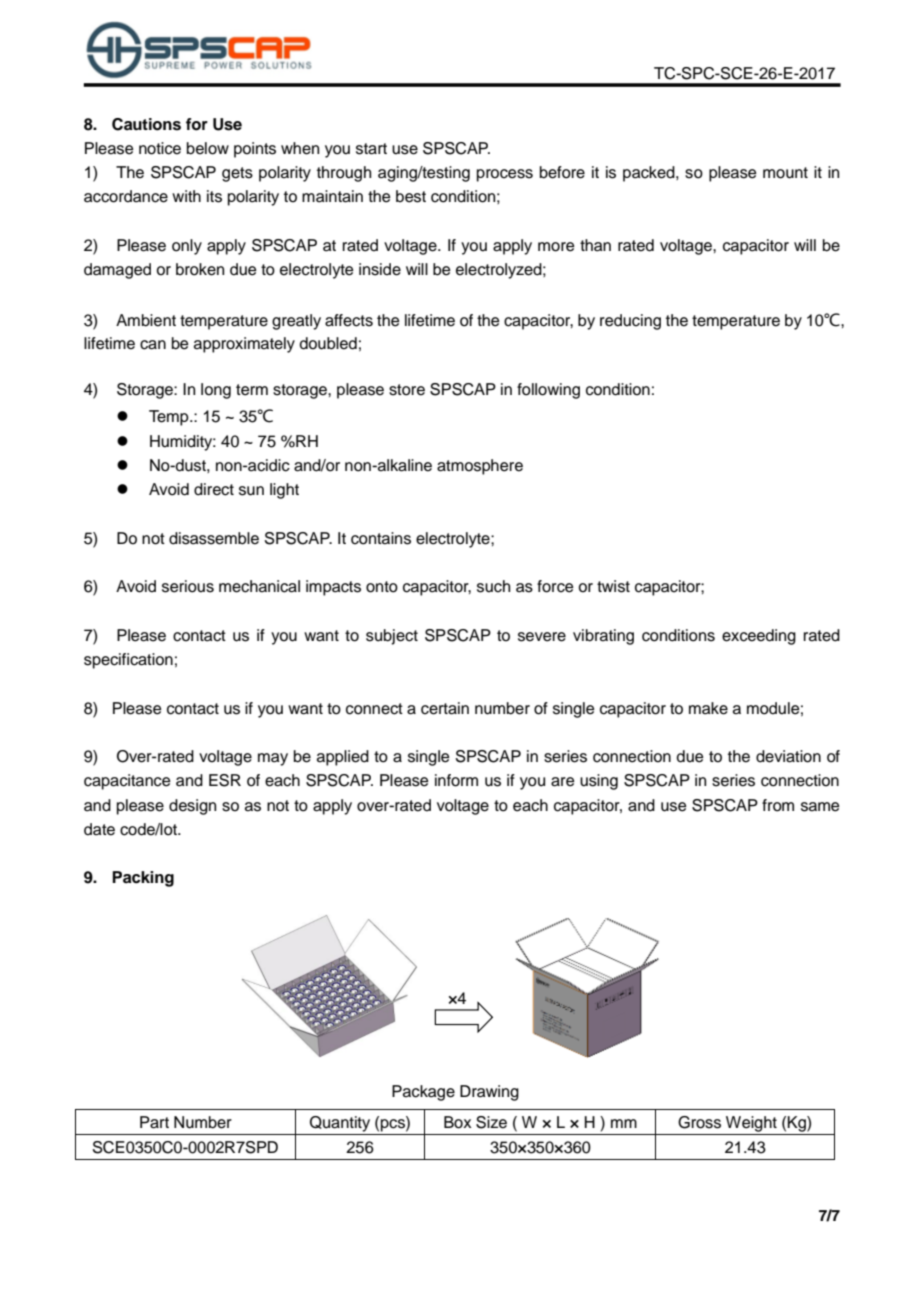 The width and height of the screenshot is (924, 1308). Describe the element at coordinates (785, 173) in the screenshot. I see `mount` at that location.
